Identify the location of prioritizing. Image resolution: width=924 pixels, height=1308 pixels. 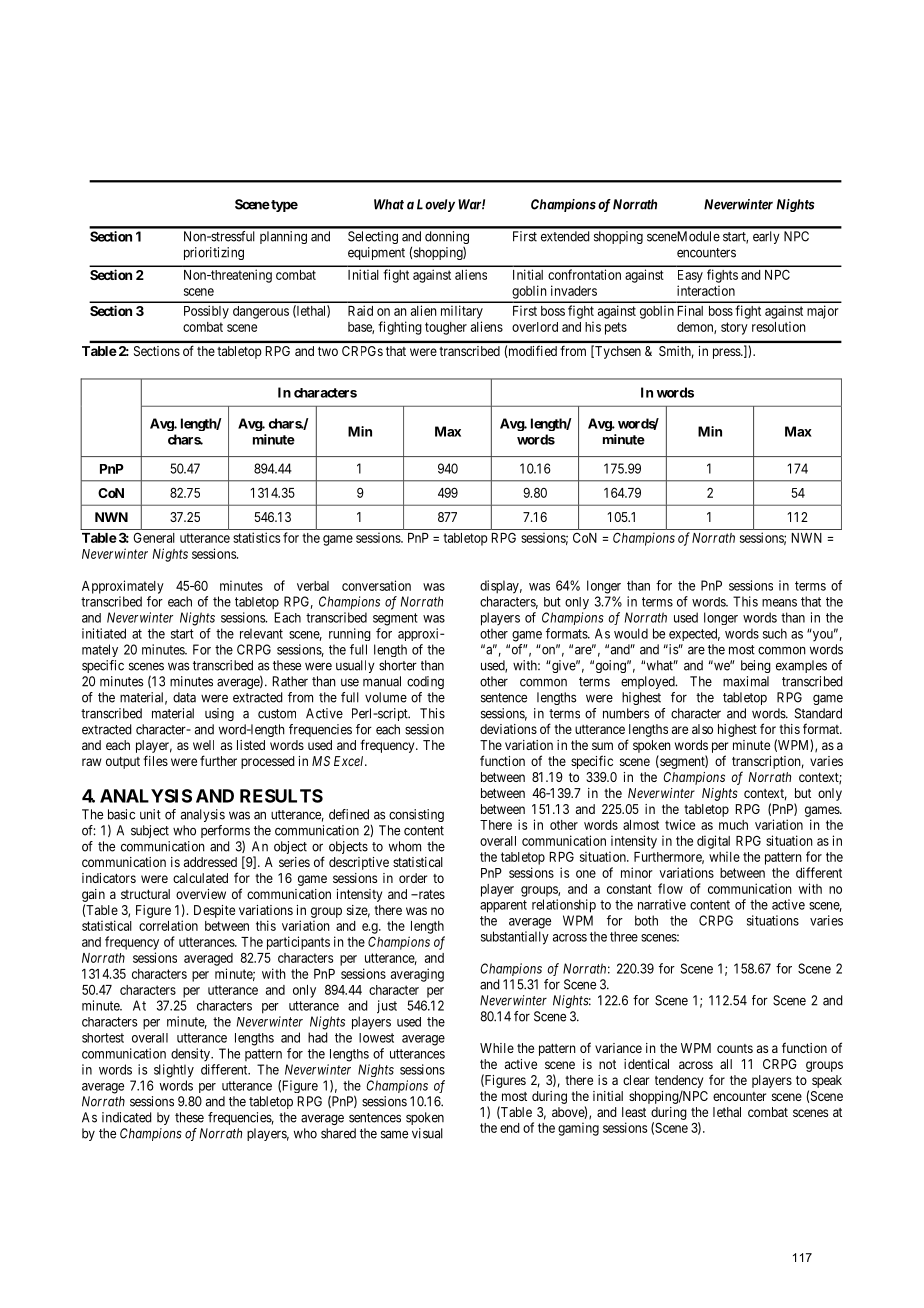
(214, 253).
